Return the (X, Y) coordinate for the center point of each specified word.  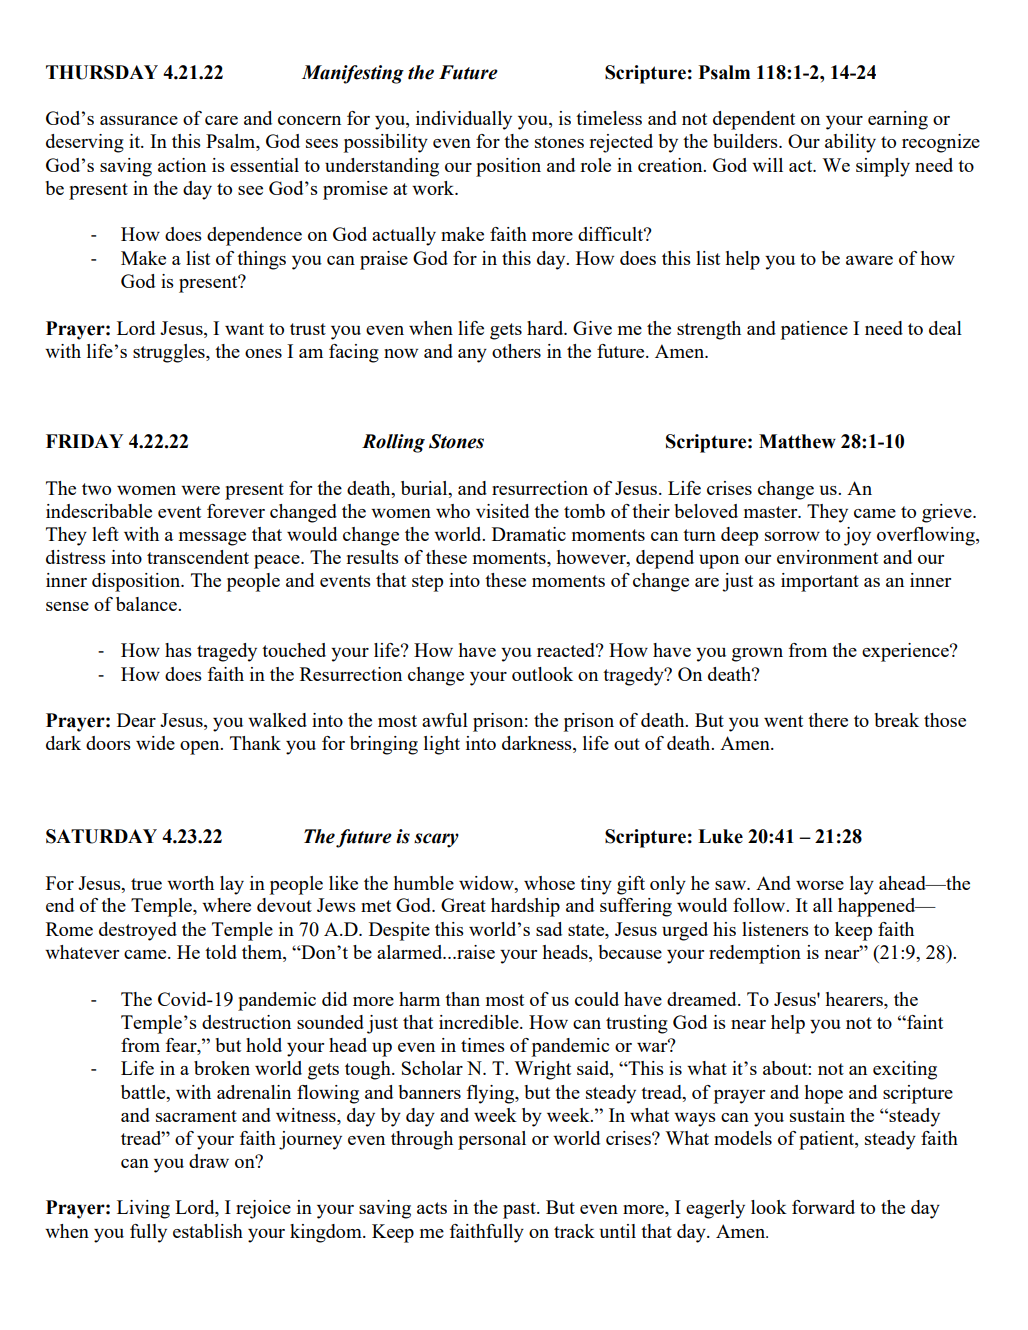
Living (143, 1209)
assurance (139, 120)
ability (850, 143)
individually (464, 120)
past (520, 1210)
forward (823, 1207)
